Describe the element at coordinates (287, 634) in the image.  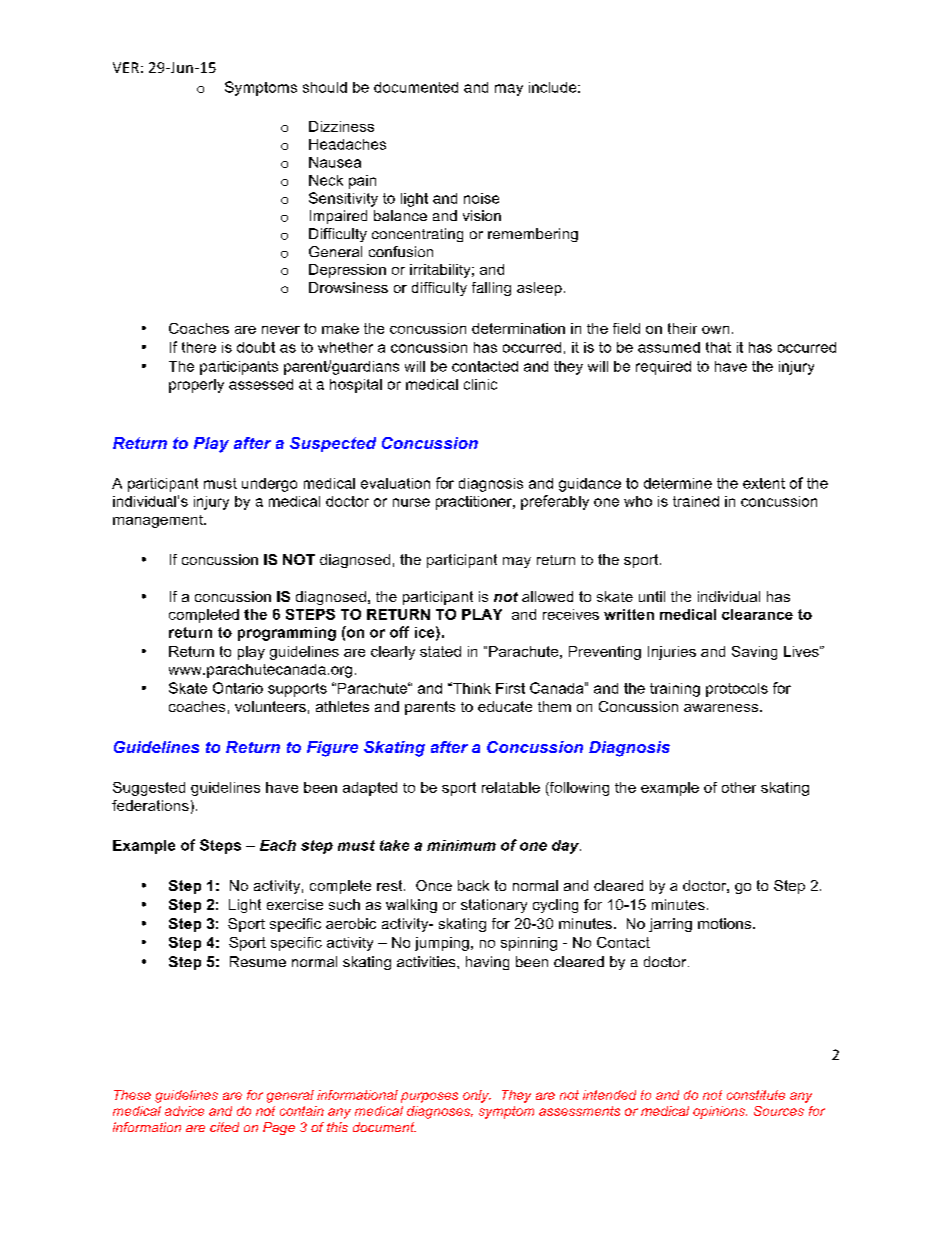
I see `programming` at that location.
